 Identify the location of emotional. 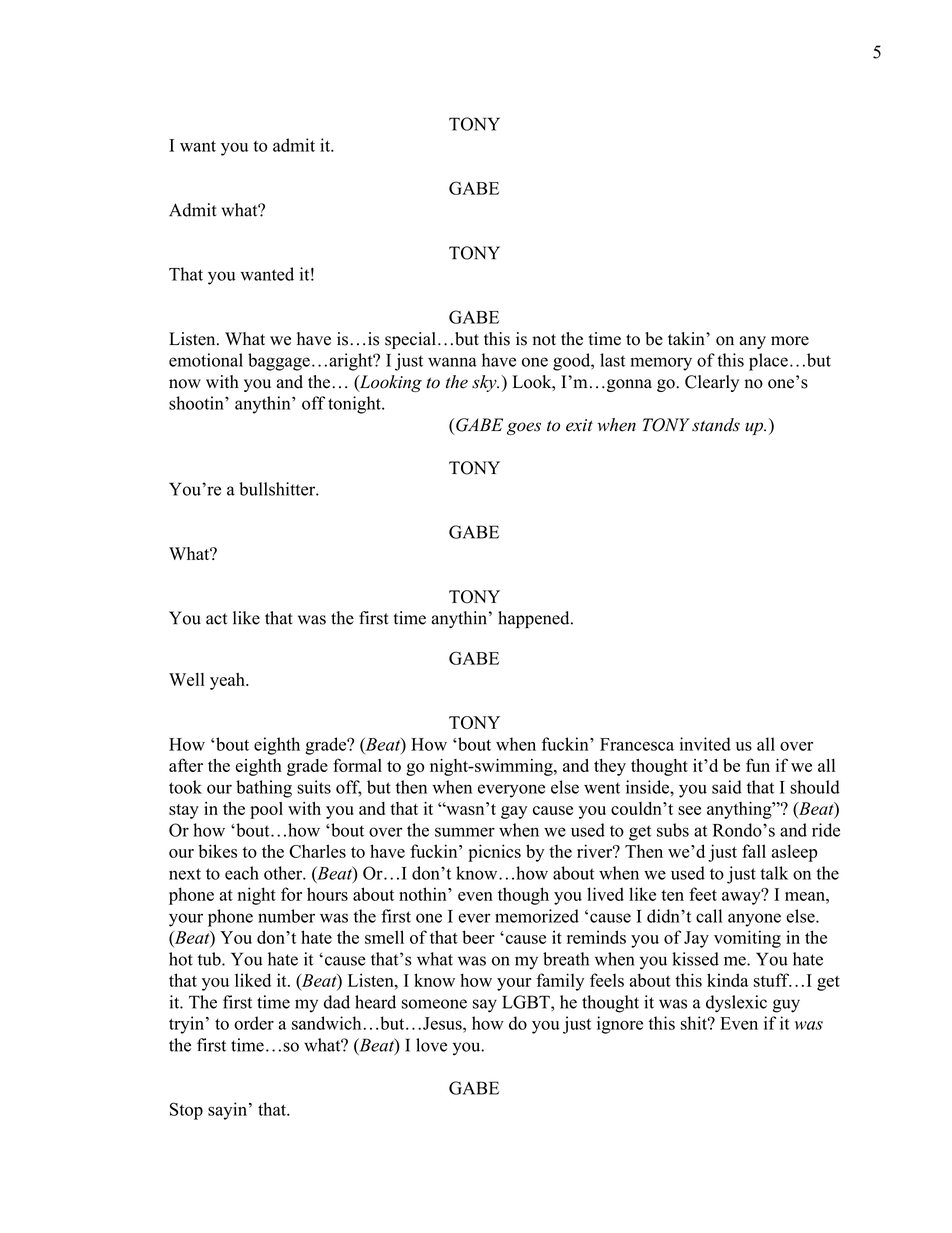
(206, 360).
